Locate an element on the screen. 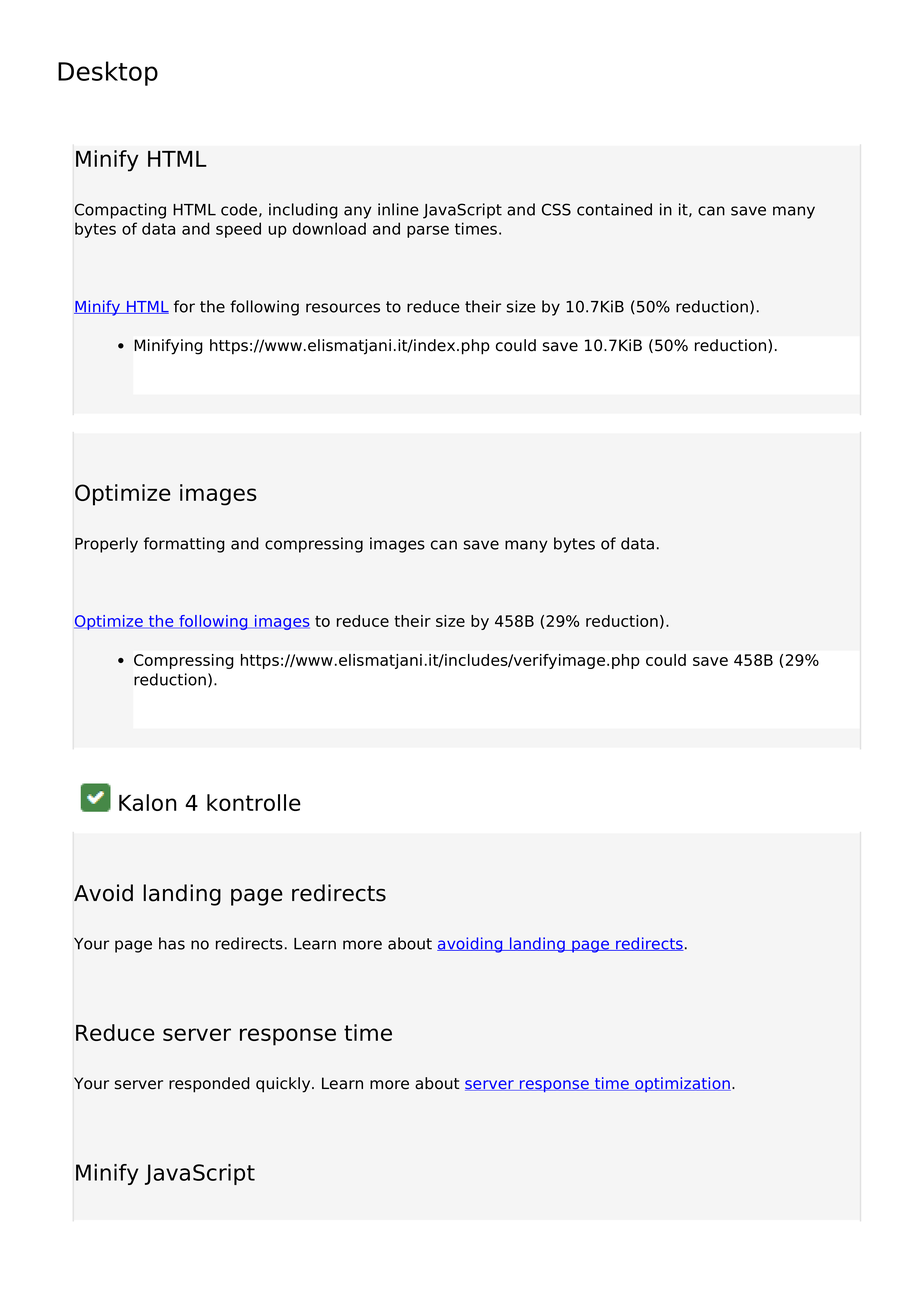 This screenshot has height=1308, width=924. inline is located at coordinates (398, 209).
